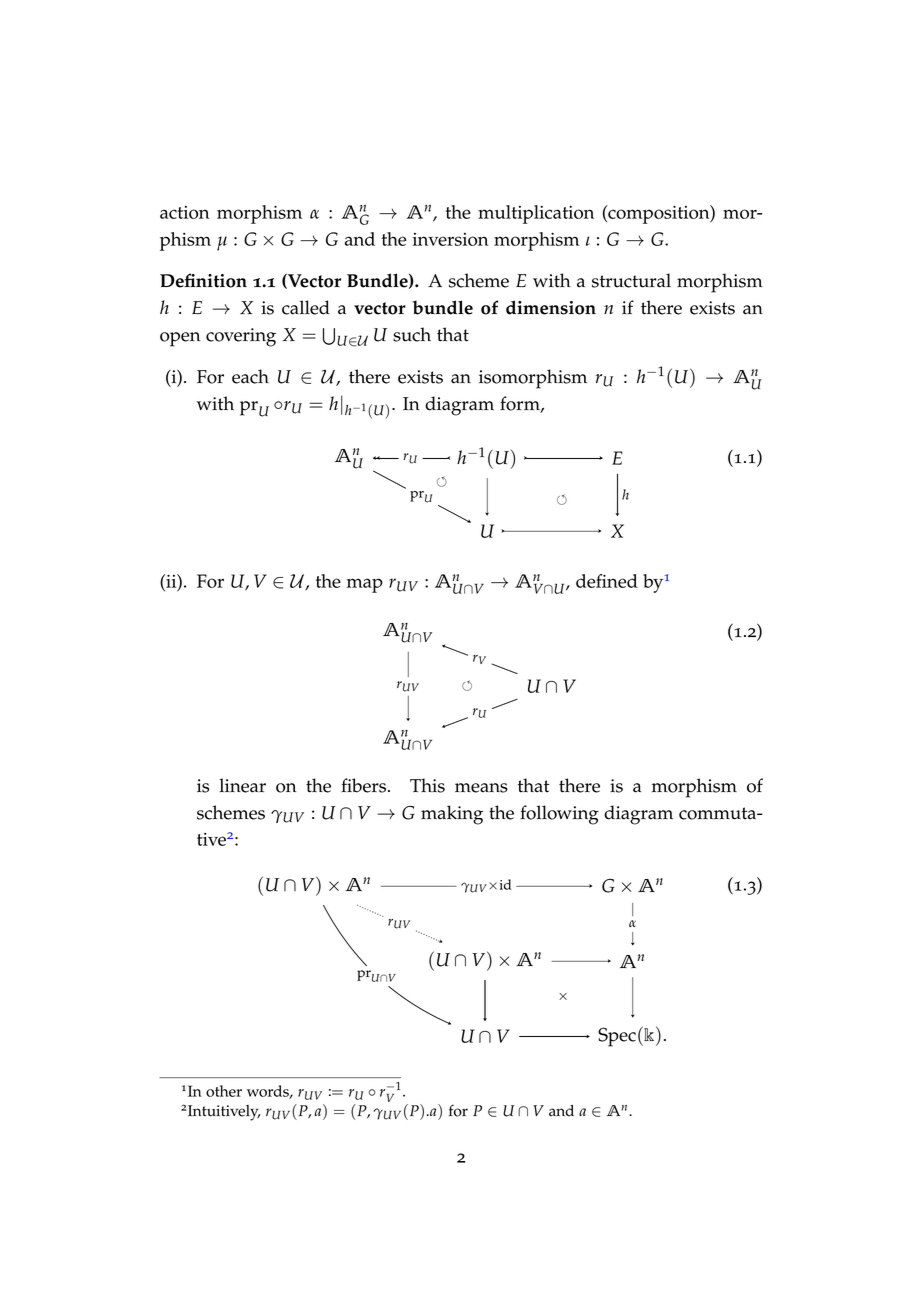 The height and width of the document is (1308, 924). I want to click on Definition, so click(203, 280).
